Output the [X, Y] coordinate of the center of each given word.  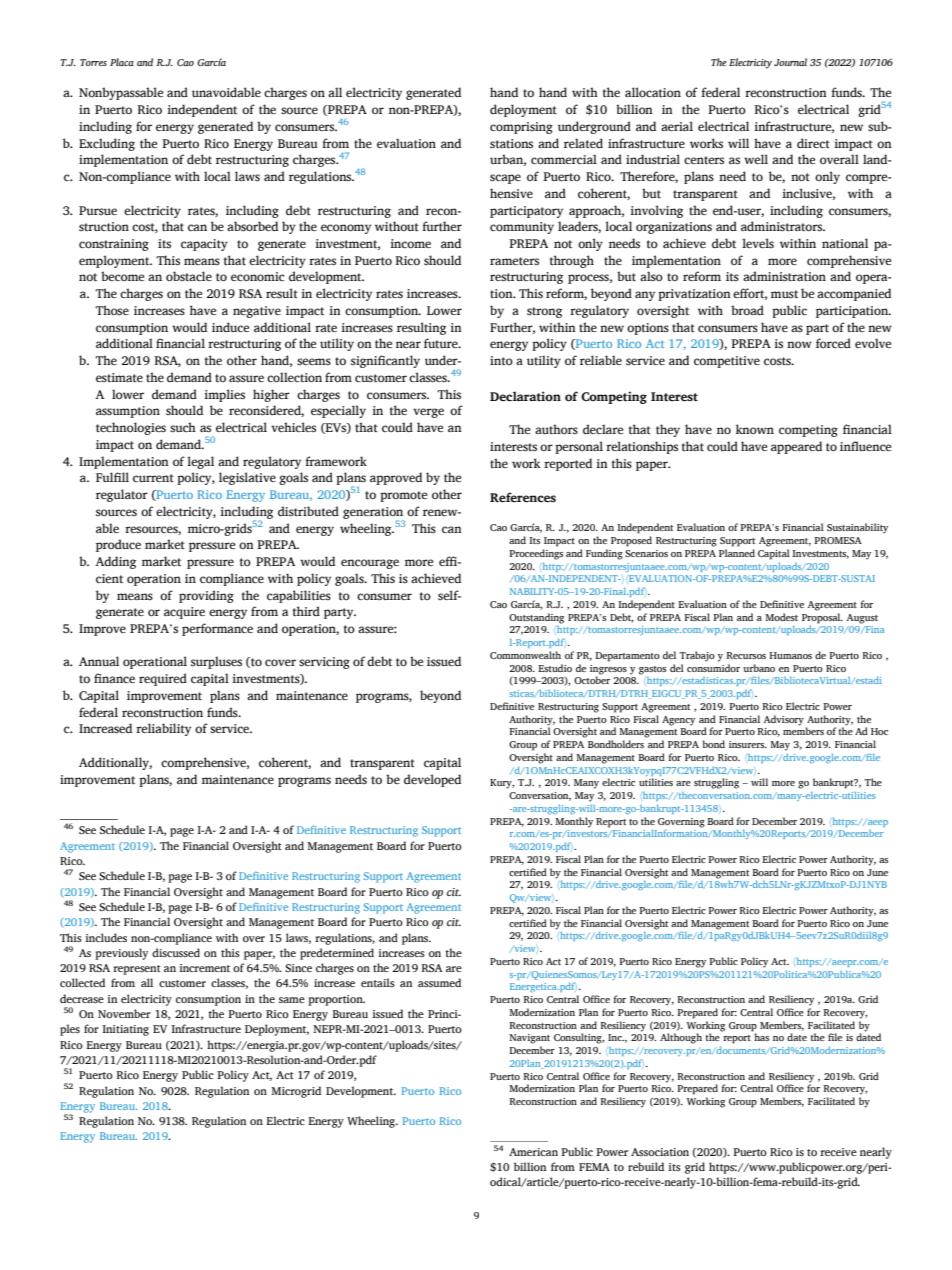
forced [833, 343]
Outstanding [536, 618]
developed [432, 780]
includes [106, 937]
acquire [184, 613]
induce [230, 327]
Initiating [125, 1030]
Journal [790, 62]
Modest [781, 617]
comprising [521, 128]
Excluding [107, 144]
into [501, 360]
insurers [748, 744]
